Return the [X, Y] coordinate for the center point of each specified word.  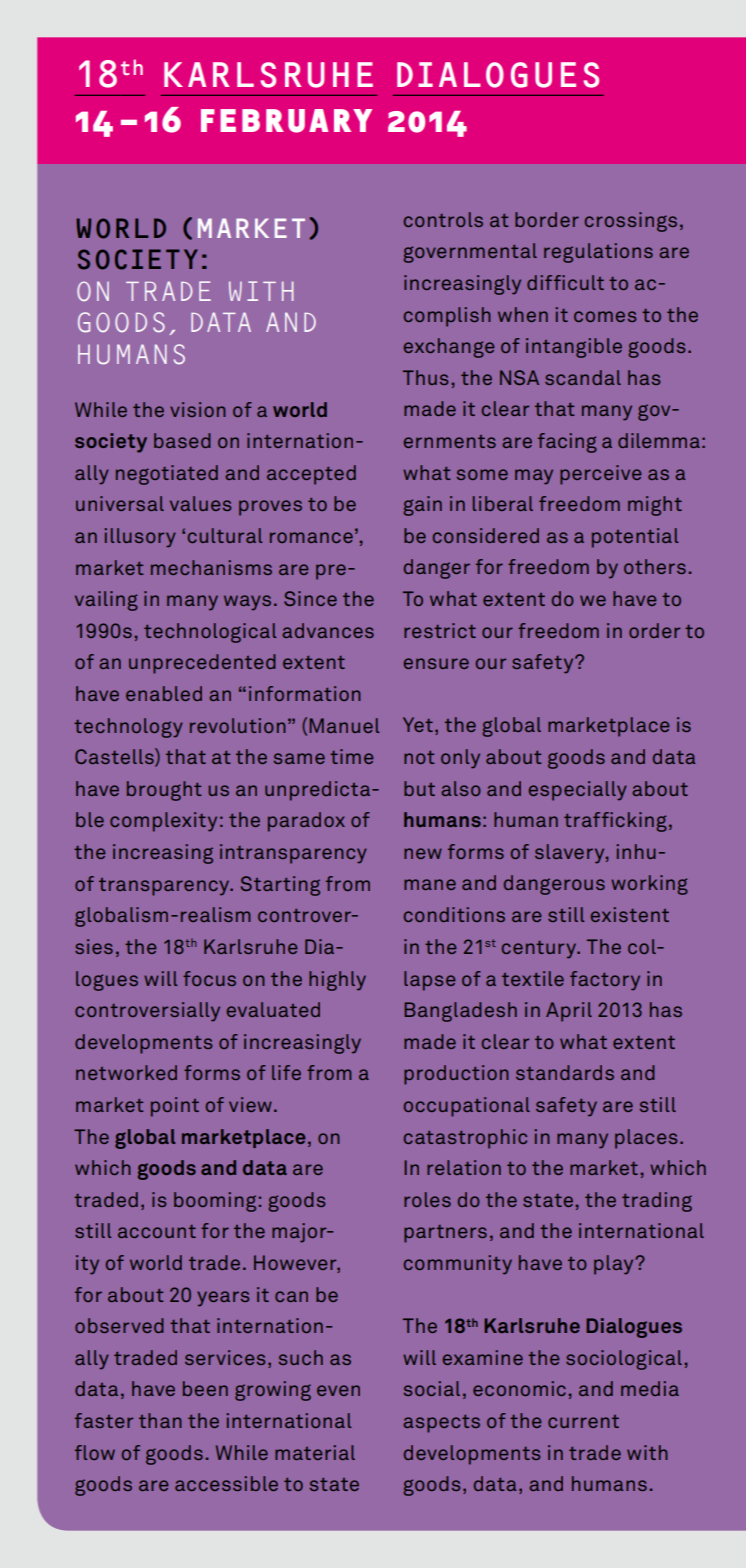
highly [337, 981]
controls [443, 219]
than [160, 1420]
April [569, 1012]
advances [328, 630]
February [286, 121]
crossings [631, 222]
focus [209, 978]
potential [635, 538]
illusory [140, 537]
